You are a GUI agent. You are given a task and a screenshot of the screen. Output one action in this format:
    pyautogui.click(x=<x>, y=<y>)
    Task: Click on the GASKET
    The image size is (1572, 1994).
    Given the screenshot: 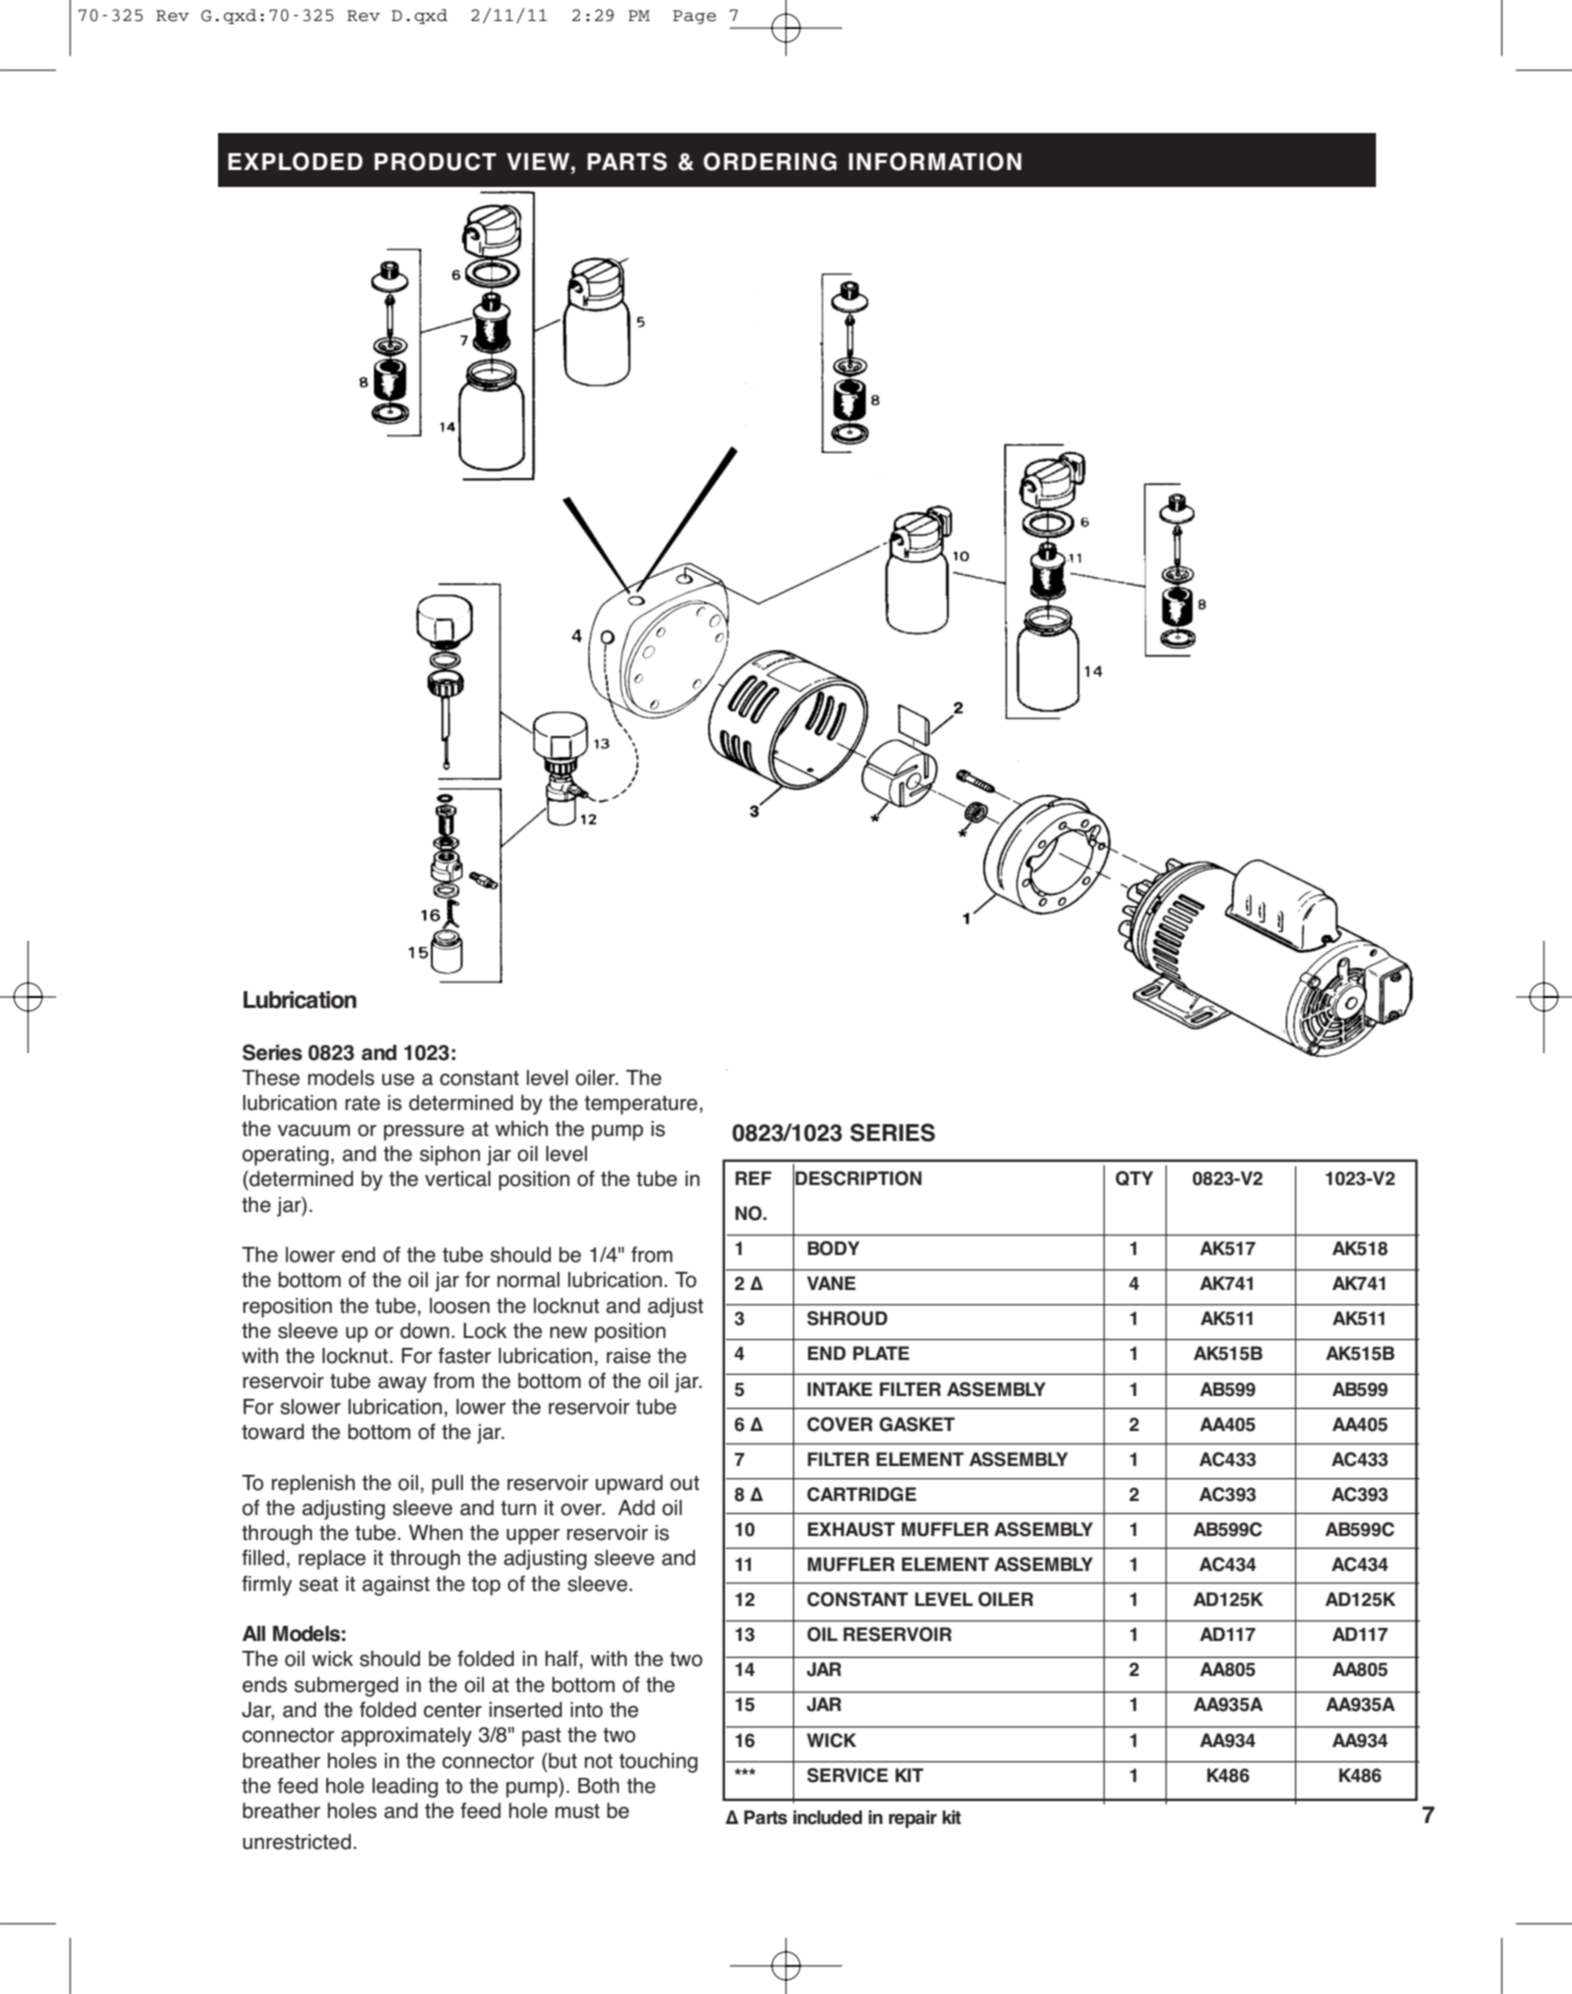 What is the action you would take?
    pyautogui.click(x=917, y=1424)
